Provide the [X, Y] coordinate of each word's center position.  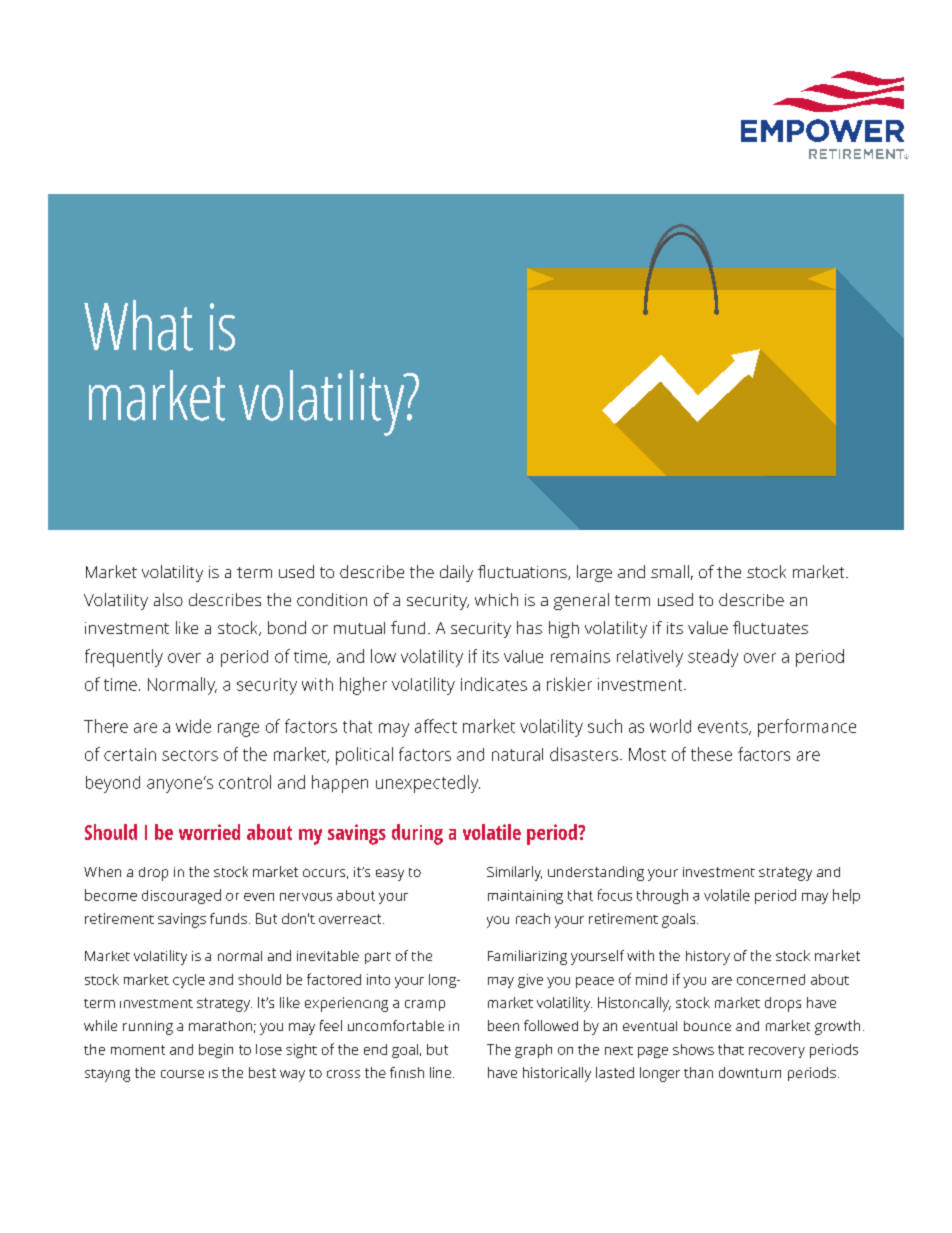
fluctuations [523, 572]
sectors [190, 755]
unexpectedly [428, 784]
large [594, 573]
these [711, 754]
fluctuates [770, 627]
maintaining [525, 897]
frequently [124, 658]
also [168, 599]
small [670, 571]
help [846, 896]
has [529, 627]
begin [216, 1051]
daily [456, 573]
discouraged [181, 896]
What [138, 325]
